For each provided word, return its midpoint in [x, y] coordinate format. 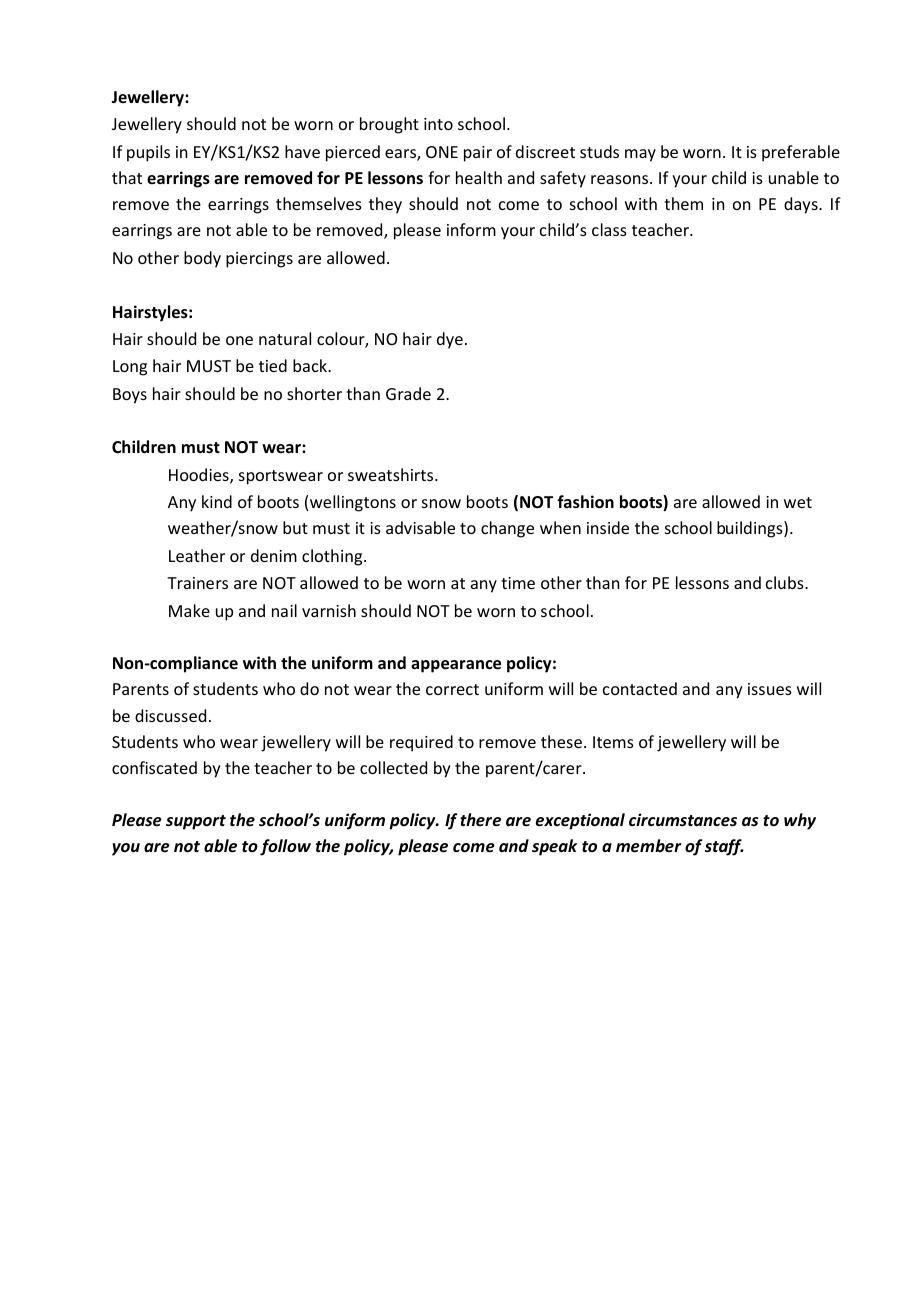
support [196, 822]
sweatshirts [392, 474]
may [640, 155]
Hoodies [200, 476]
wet [798, 502]
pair [478, 154]
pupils [148, 153]
